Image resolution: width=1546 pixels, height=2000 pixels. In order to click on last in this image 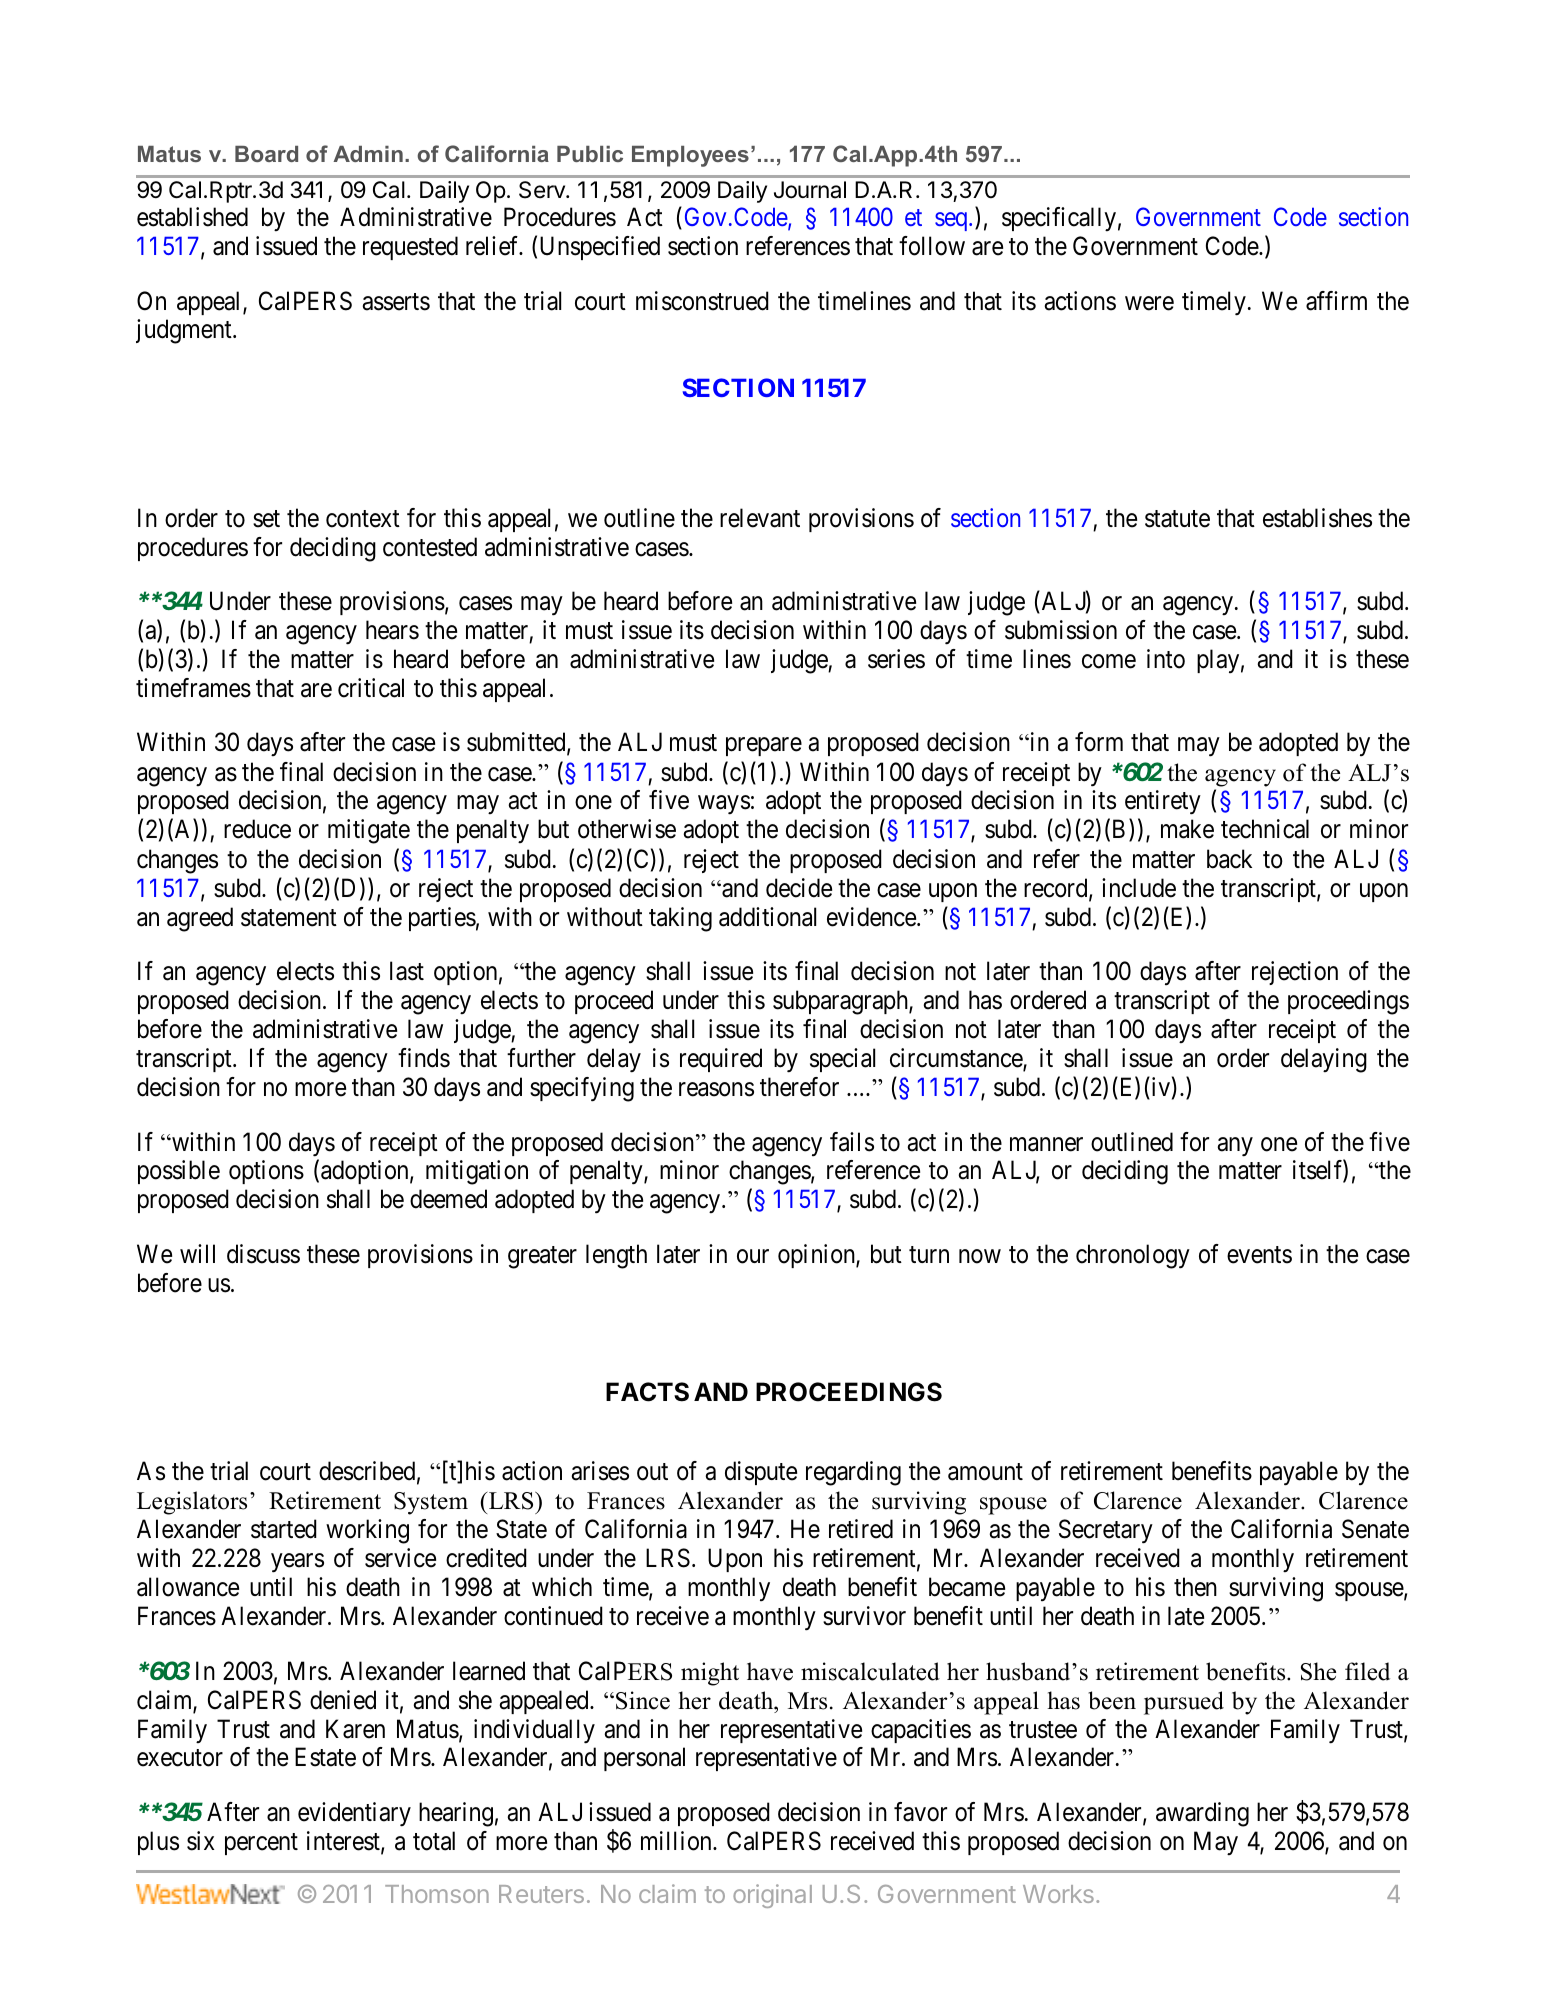, I will do `click(407, 971)`.
